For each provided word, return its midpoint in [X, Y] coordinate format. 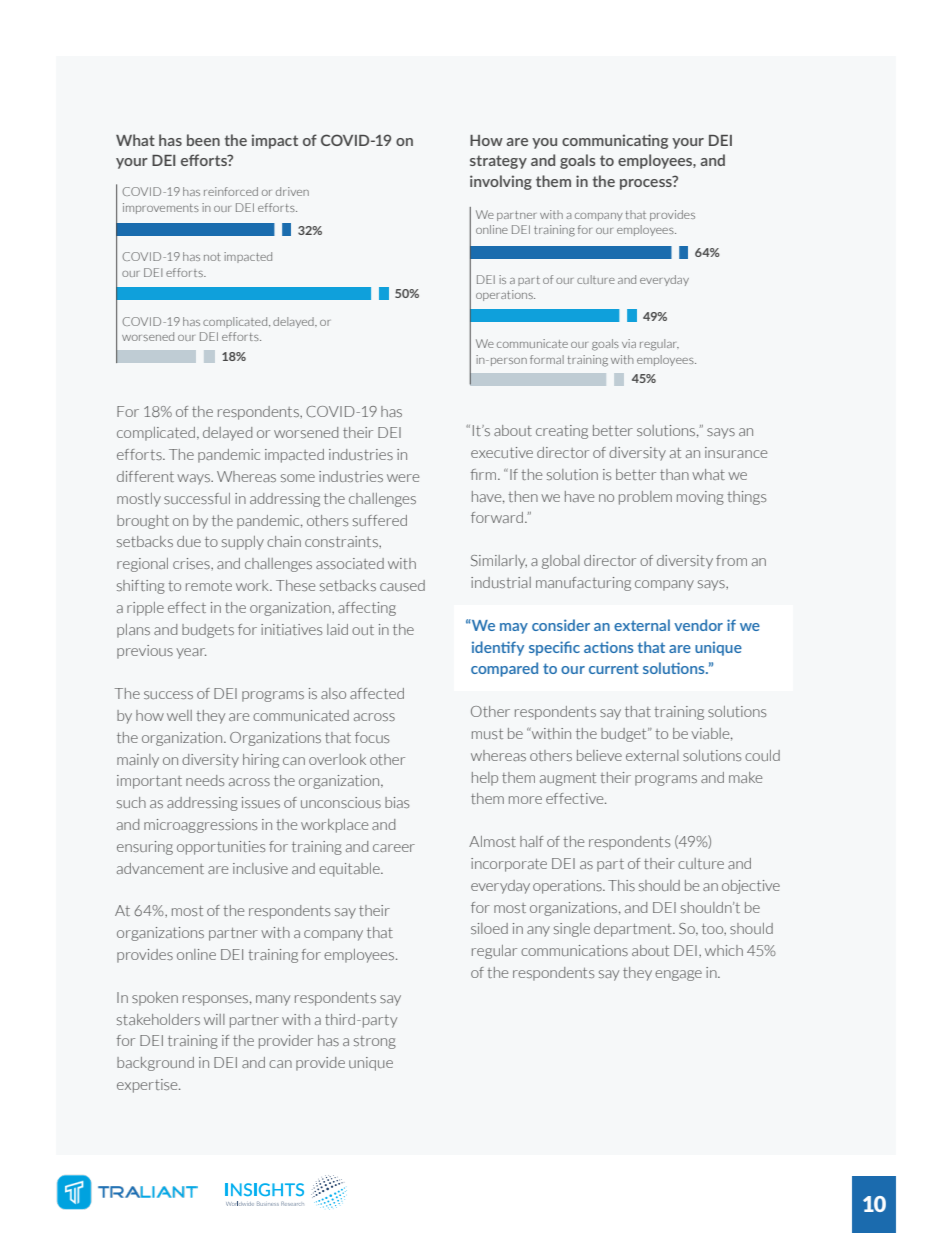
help [485, 779]
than [674, 474]
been [203, 140]
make [745, 777]
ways [194, 479]
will [214, 1019]
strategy [498, 162]
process [647, 183]
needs [205, 780]
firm [485, 474]
